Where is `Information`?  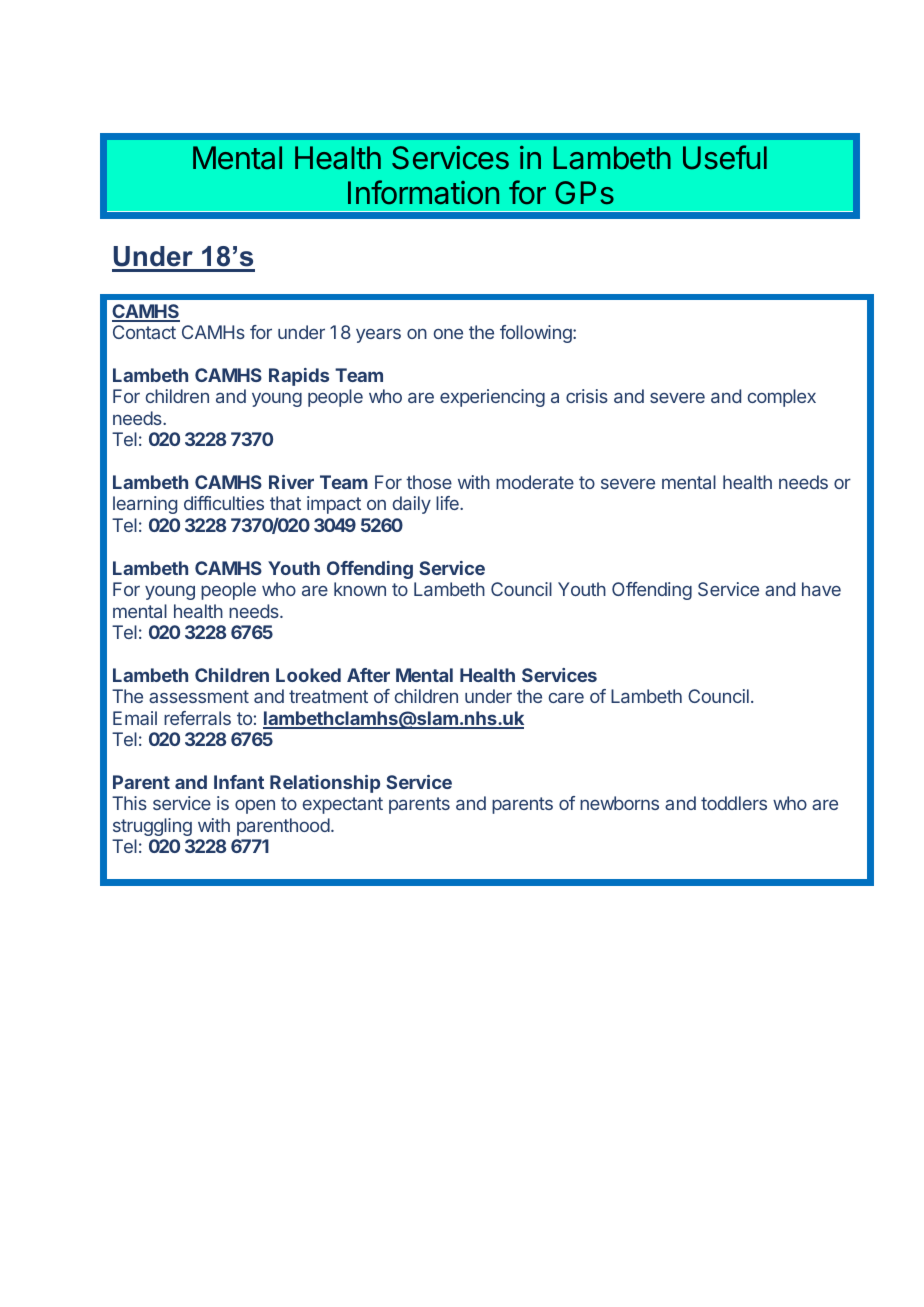
Information is located at coordinates (423, 192).
